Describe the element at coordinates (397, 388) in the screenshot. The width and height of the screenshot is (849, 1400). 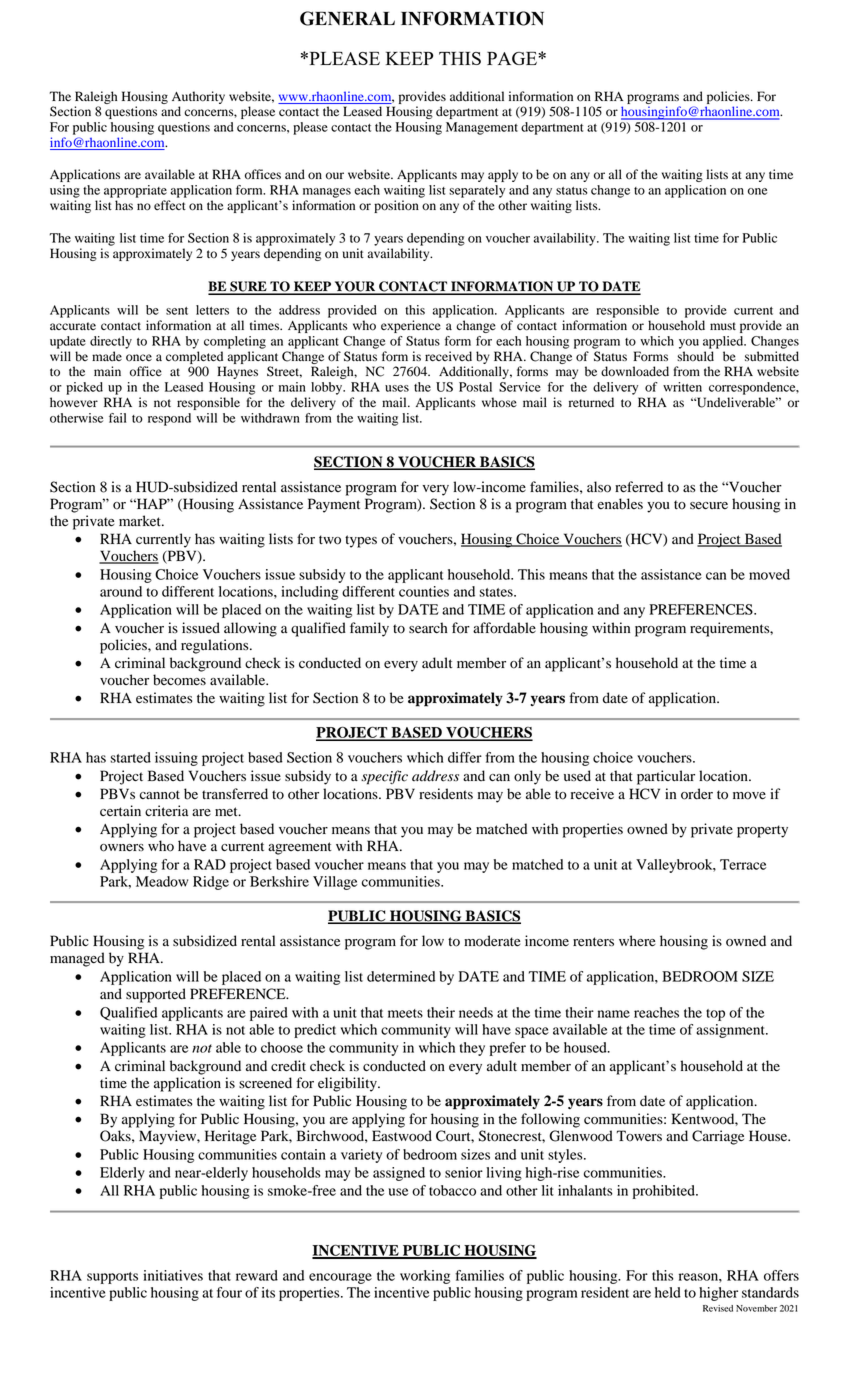
I see `uses` at that location.
